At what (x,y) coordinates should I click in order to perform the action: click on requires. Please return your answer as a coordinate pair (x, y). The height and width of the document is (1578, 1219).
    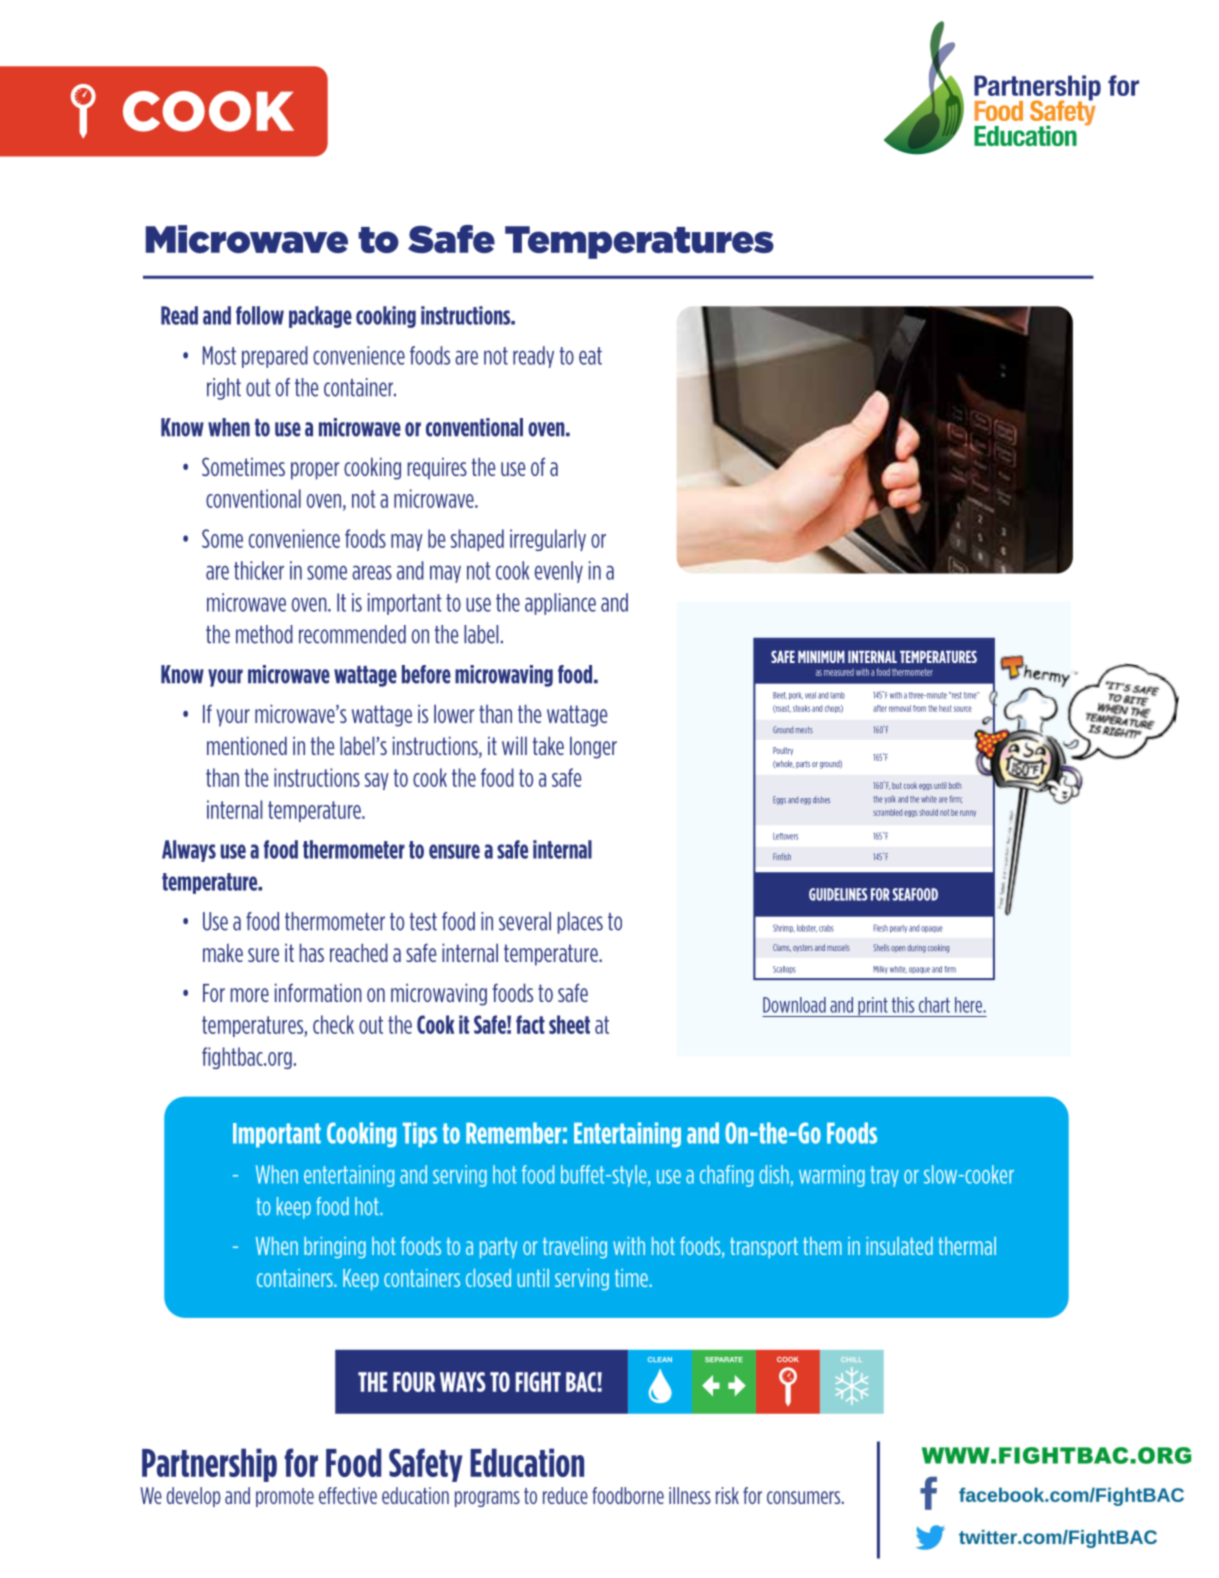
    Looking at the image, I should click on (437, 468).
